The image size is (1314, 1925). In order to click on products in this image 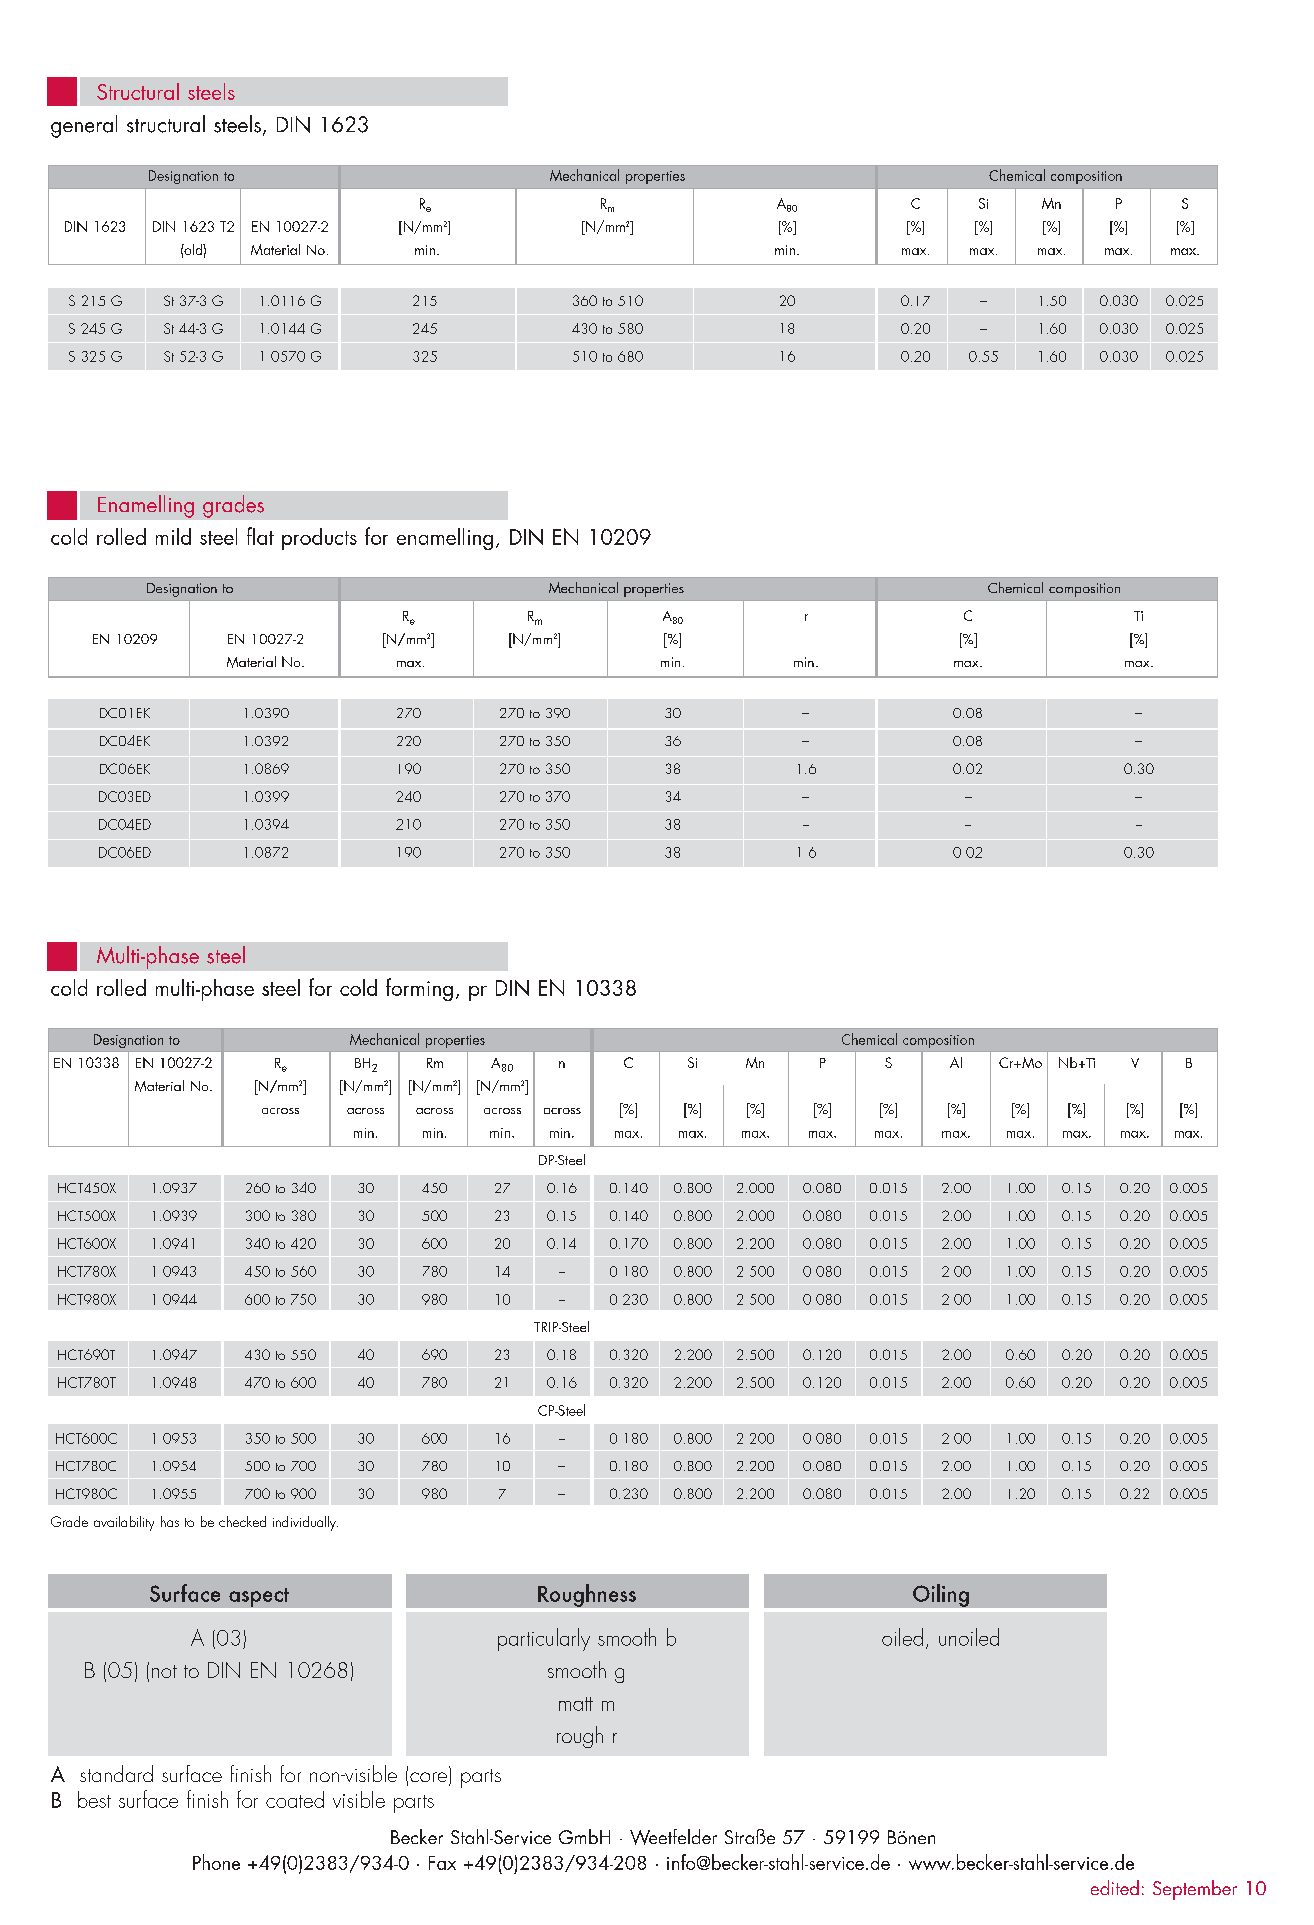, I will do `click(319, 539)`.
